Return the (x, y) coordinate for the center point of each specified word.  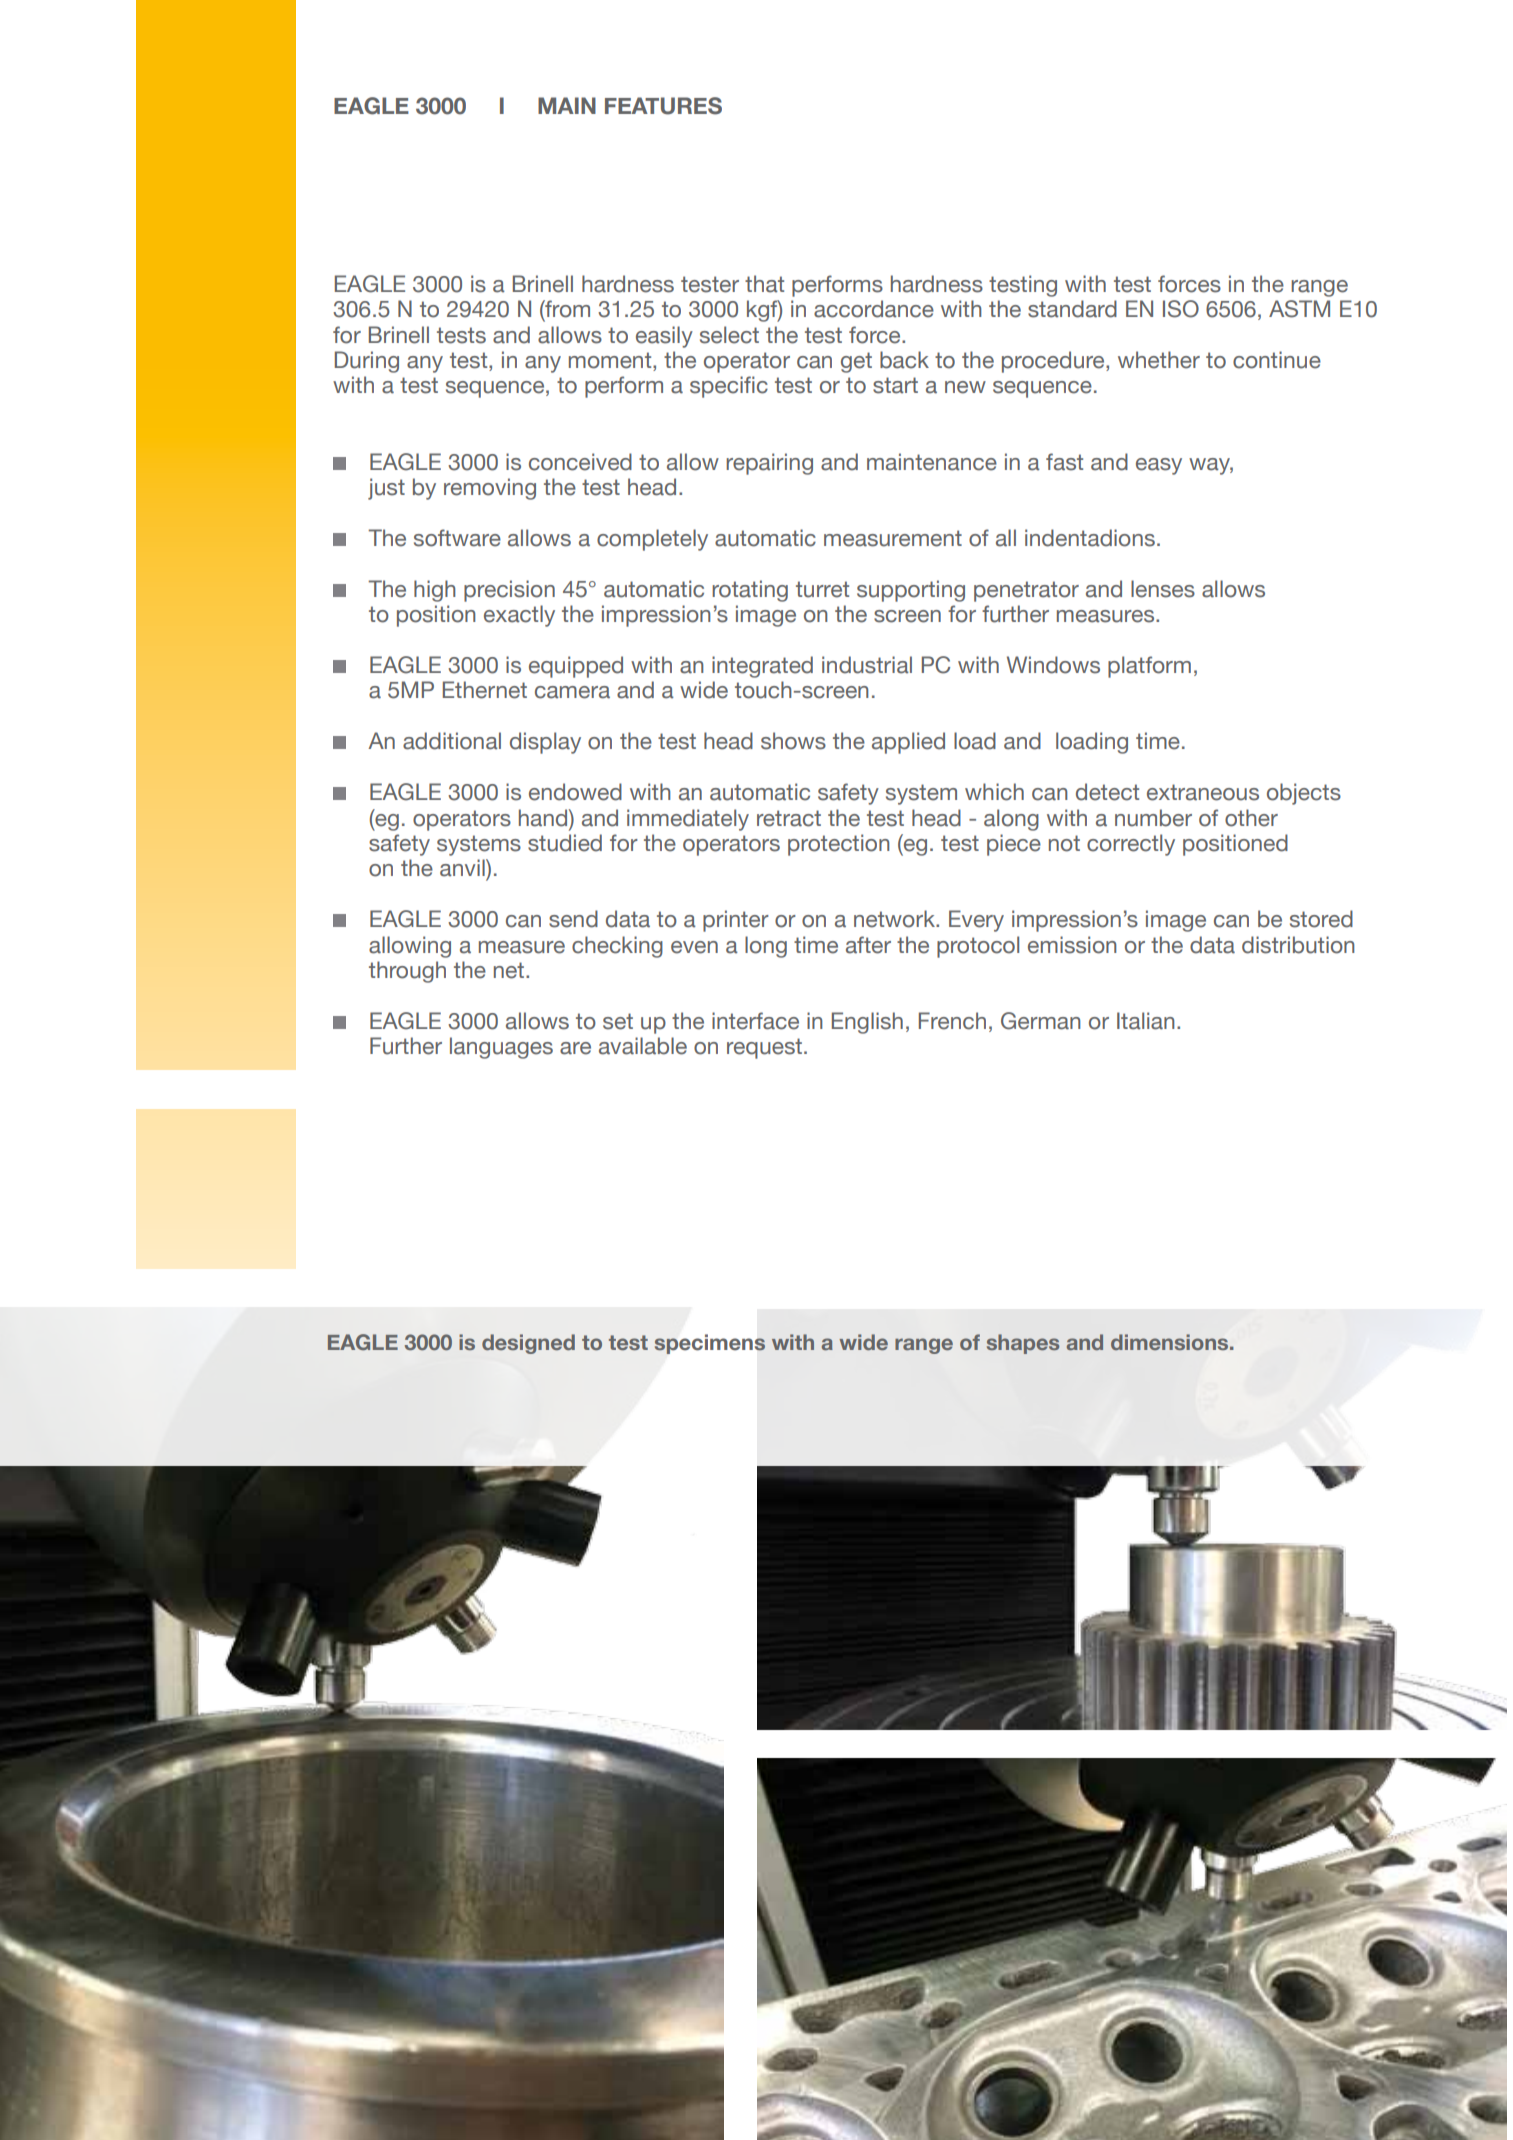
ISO (1181, 309)
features (663, 106)
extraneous (1203, 792)
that (764, 284)
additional (452, 741)
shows (793, 741)
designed (528, 1344)
